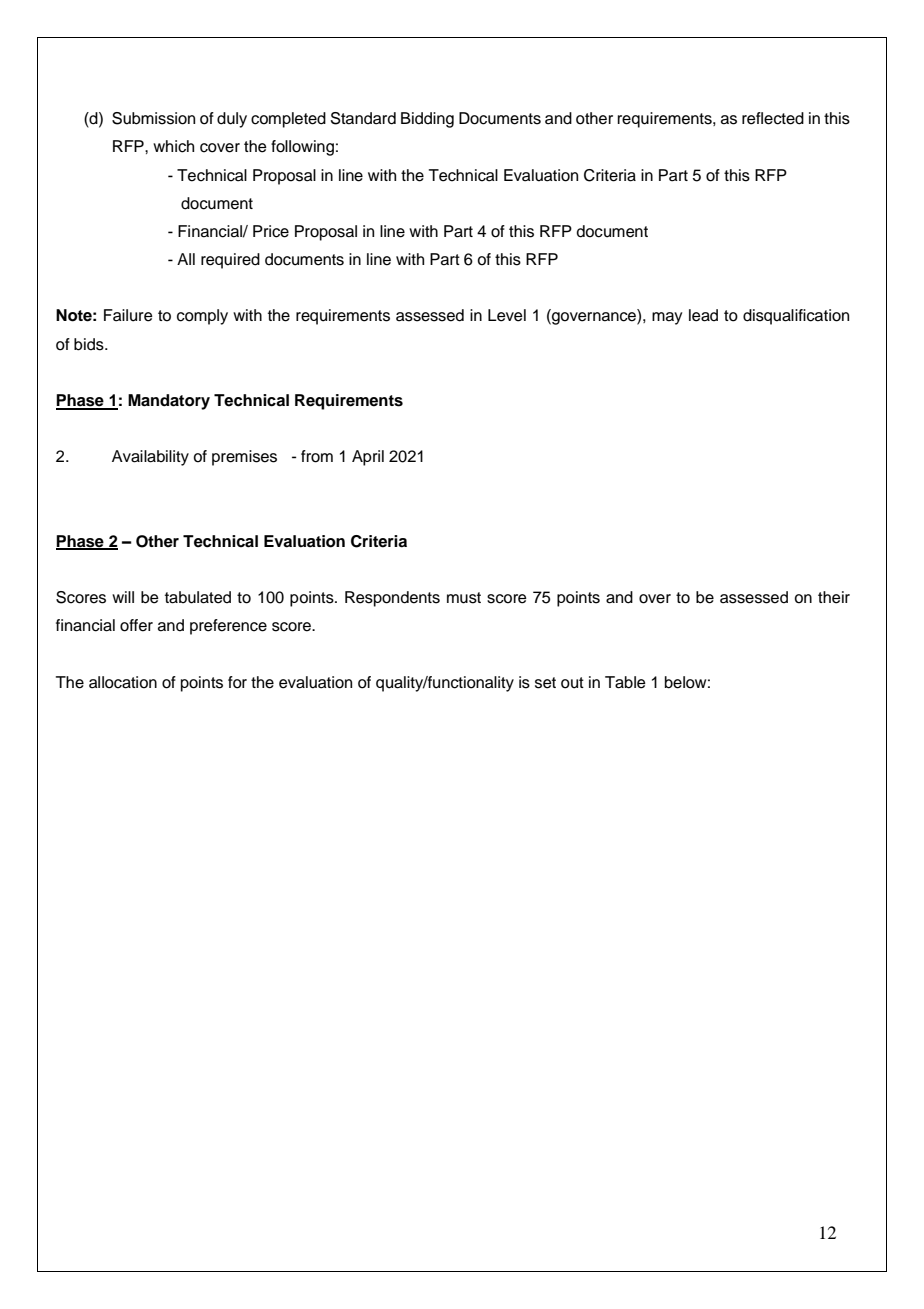 This image has width=924, height=1309. Describe the element at coordinates (507, 315) in the image. I see `Level` at that location.
